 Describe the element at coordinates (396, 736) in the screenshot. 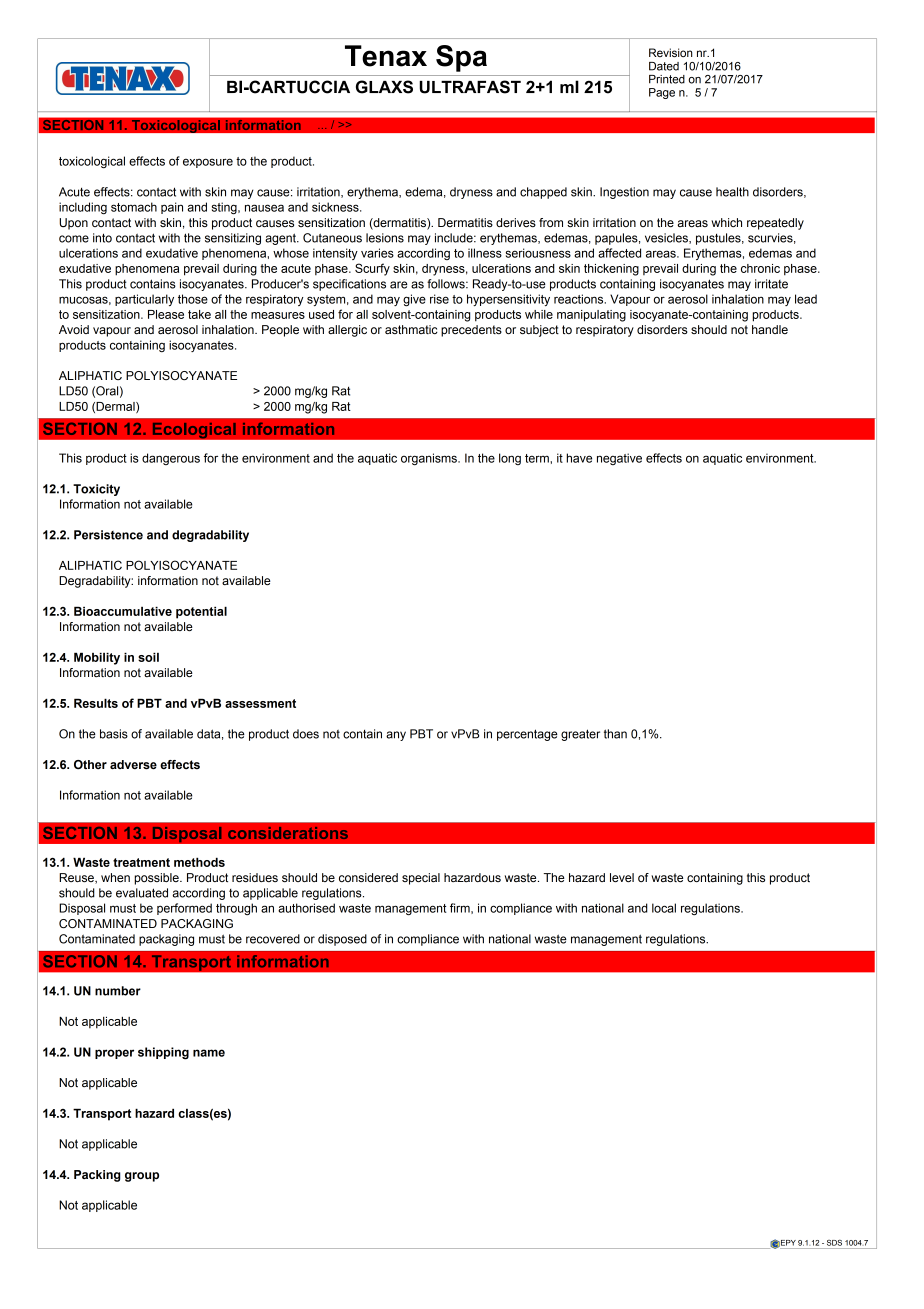

I see `any` at that location.
